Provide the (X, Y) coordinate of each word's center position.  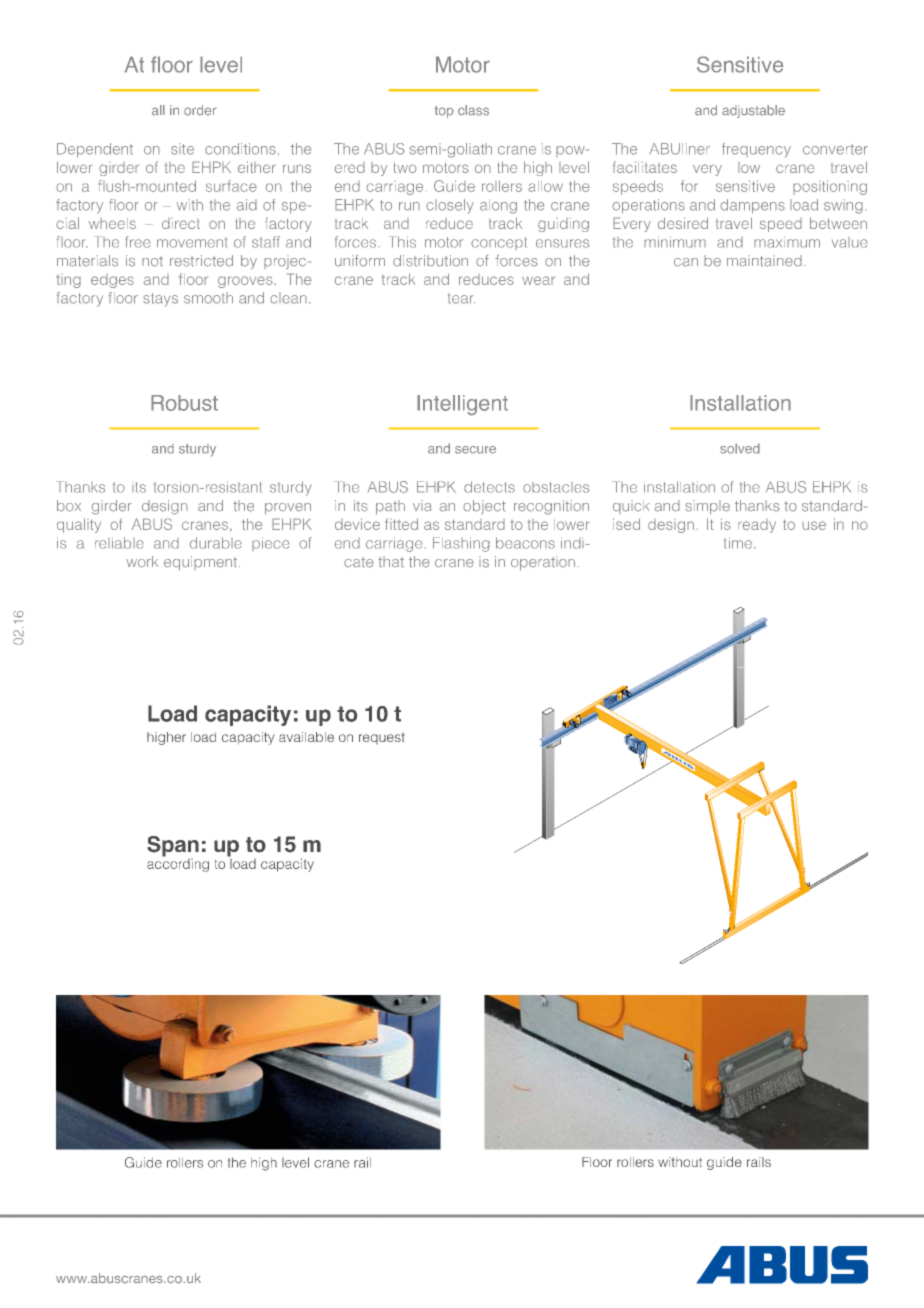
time (738, 543)
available (306, 737)
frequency (756, 150)
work (142, 562)
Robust (184, 403)
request (381, 738)
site (182, 149)
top (444, 112)
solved (740, 448)
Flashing (461, 544)
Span (173, 846)
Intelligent (462, 405)
